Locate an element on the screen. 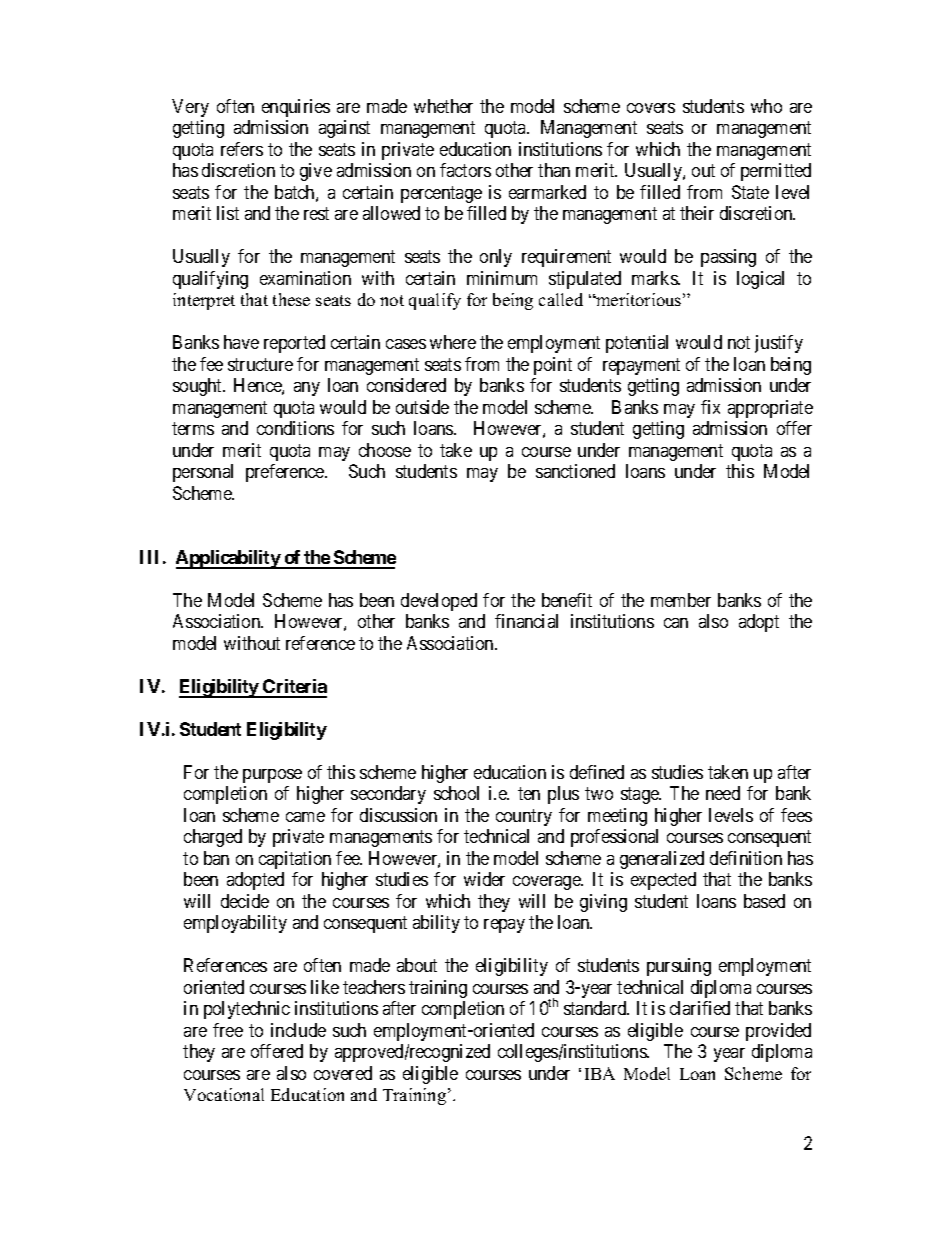 The image size is (952, 1233). provided is located at coordinates (778, 1032).
